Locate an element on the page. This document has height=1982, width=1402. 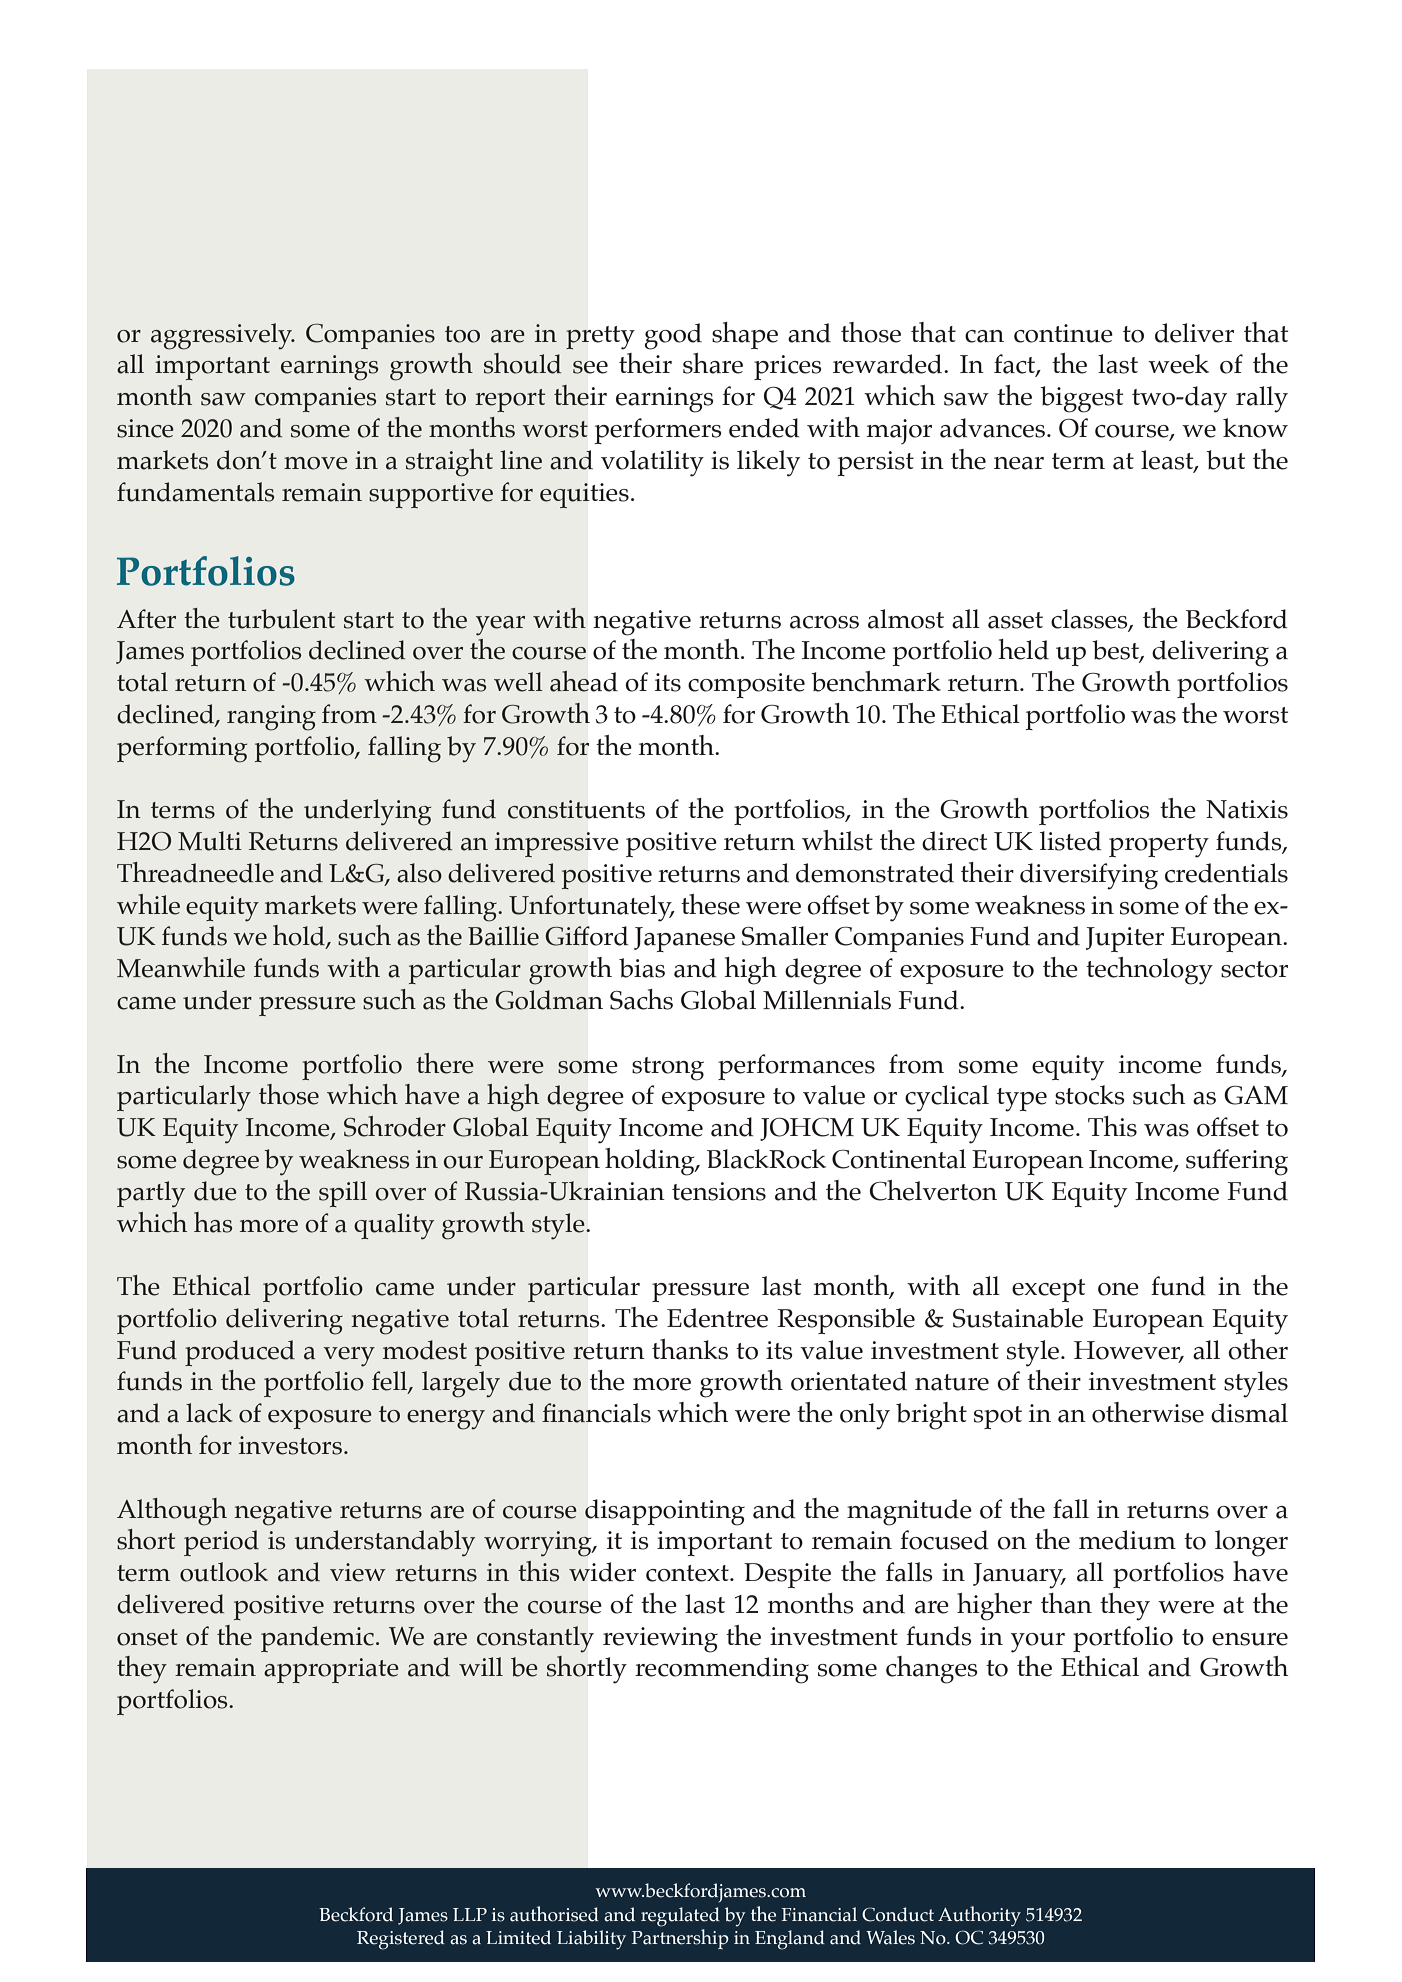
share is located at coordinates (713, 363).
